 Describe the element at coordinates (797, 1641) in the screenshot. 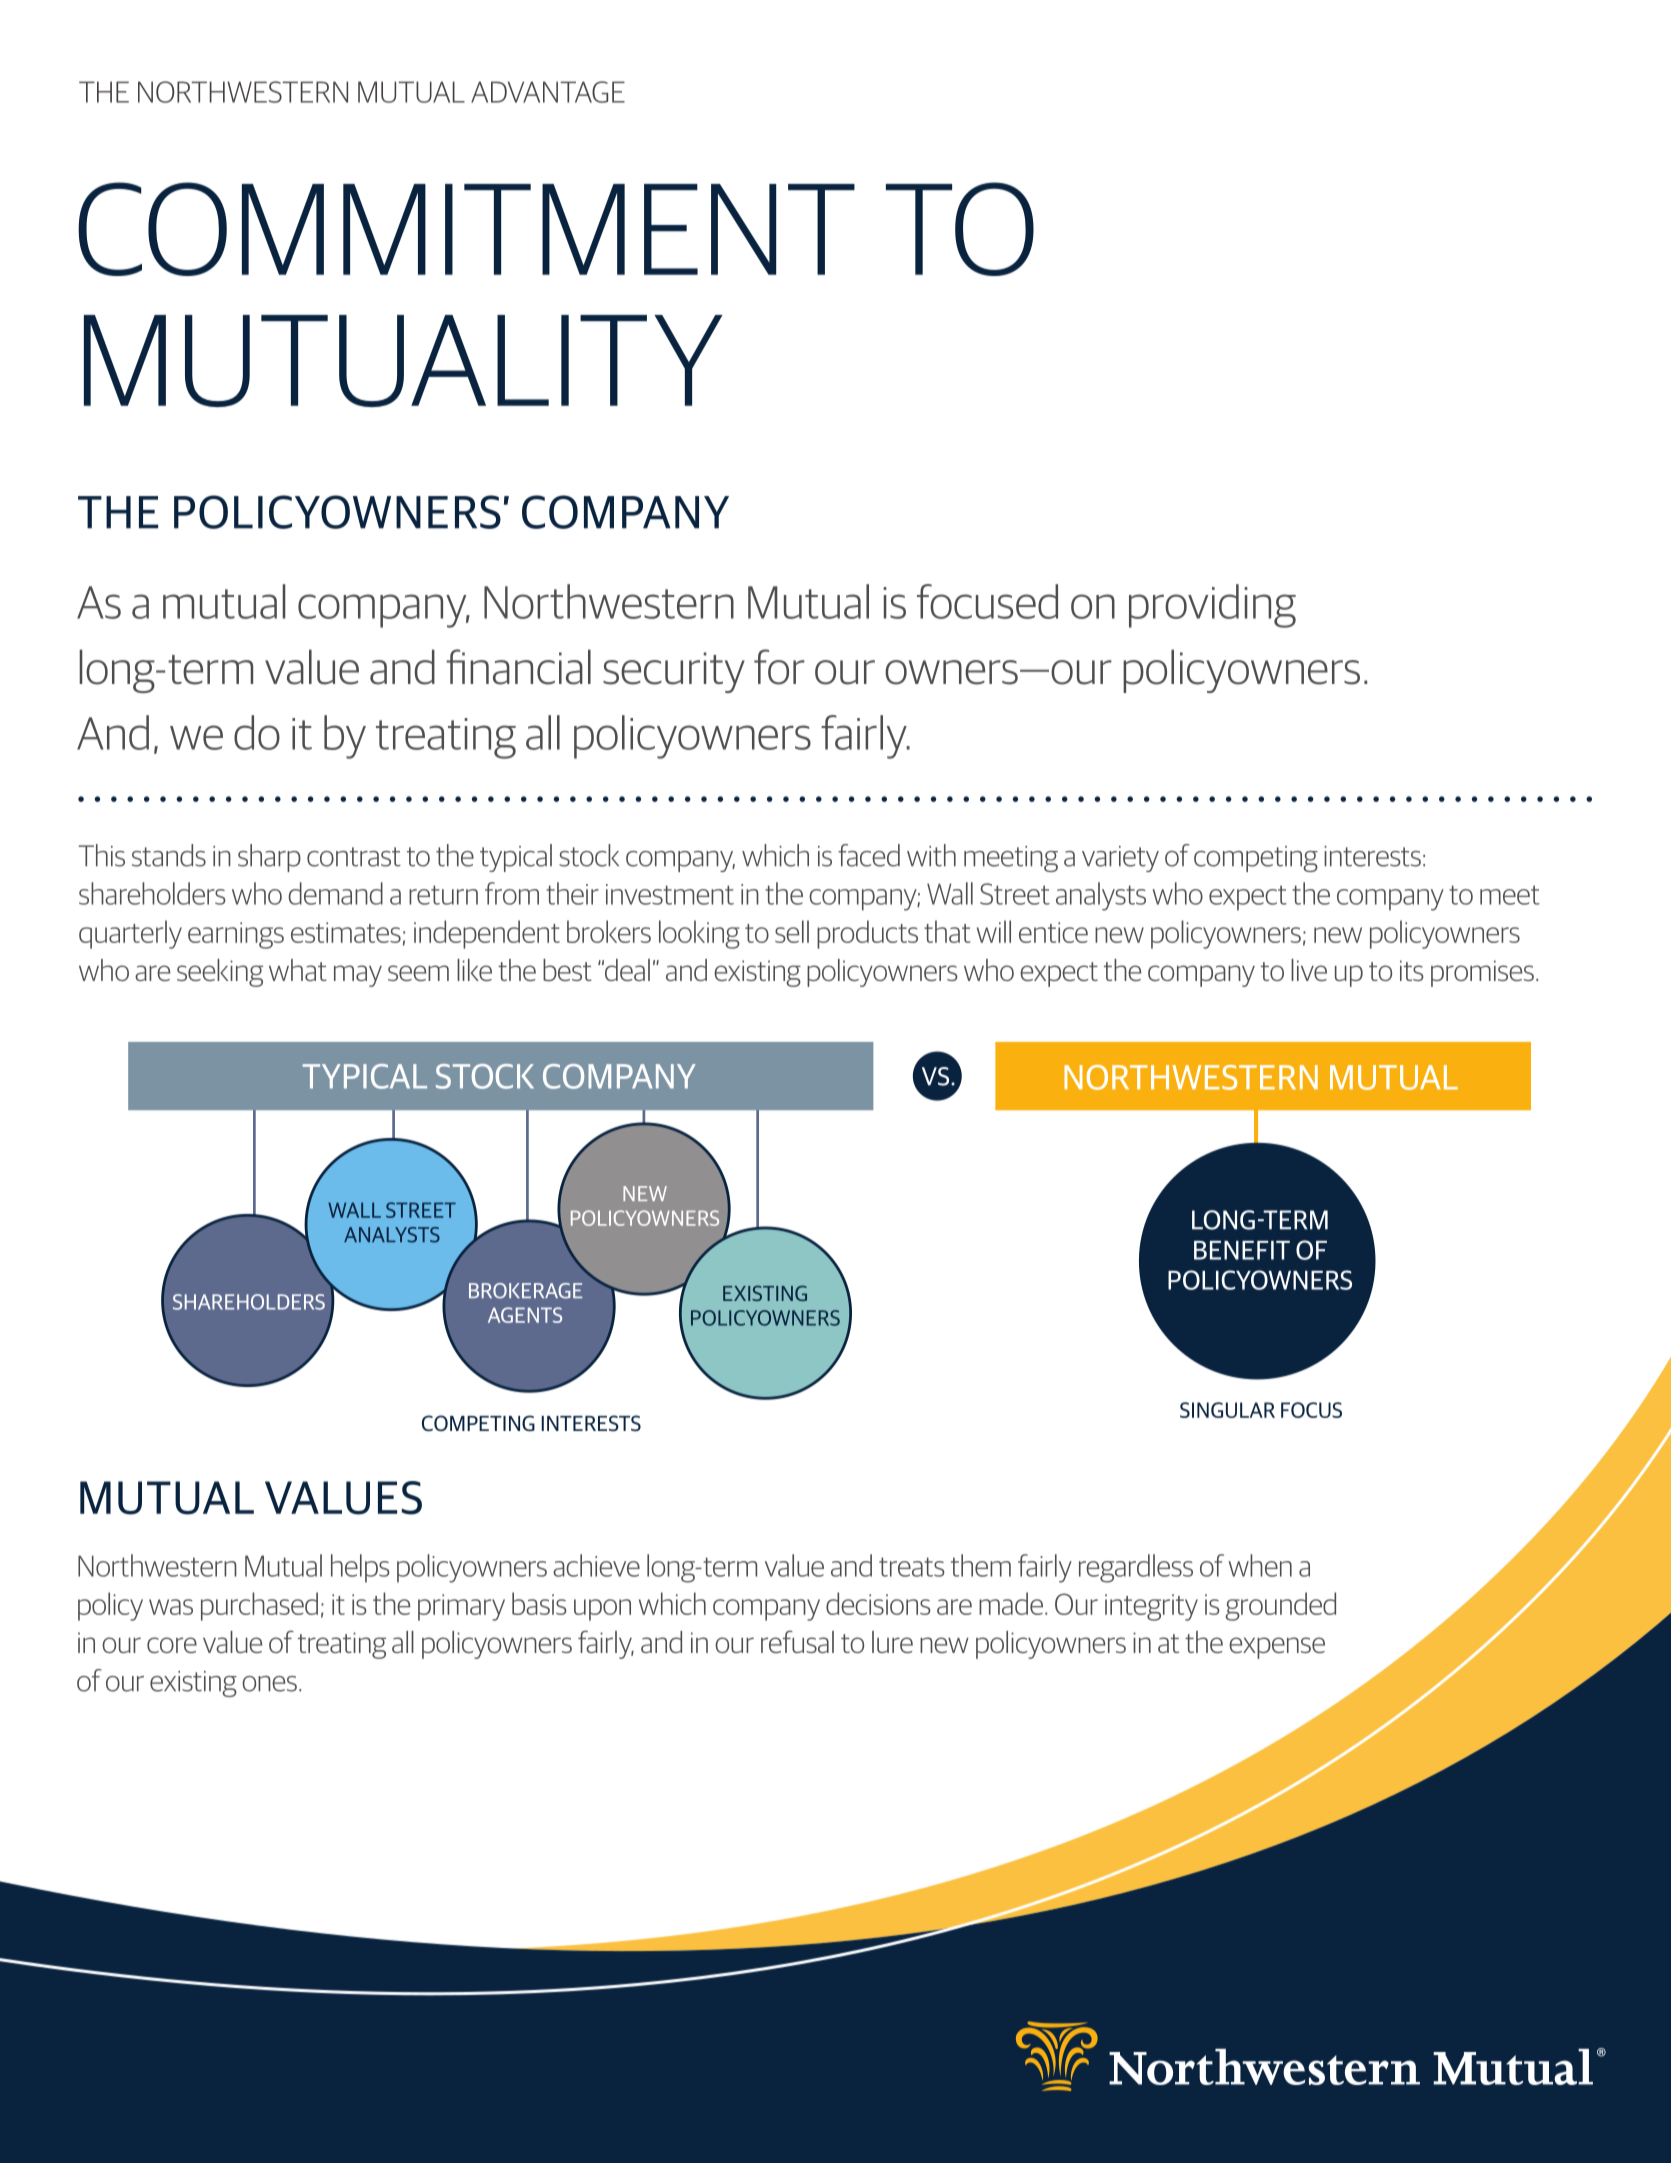

I see `refusal` at that location.
